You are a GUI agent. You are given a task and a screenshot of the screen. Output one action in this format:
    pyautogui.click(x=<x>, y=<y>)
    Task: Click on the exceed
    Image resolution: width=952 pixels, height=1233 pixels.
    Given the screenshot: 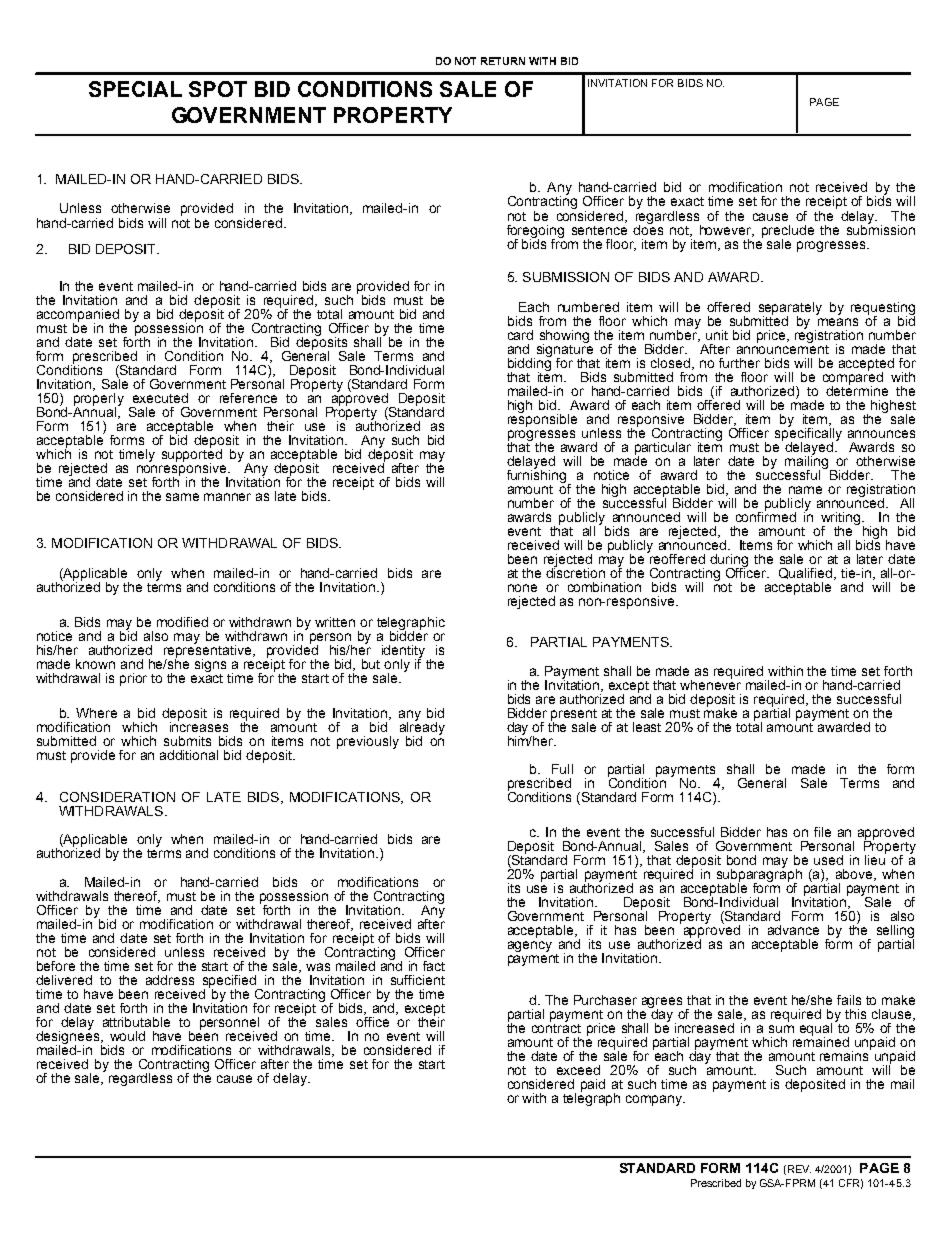 What is the action you would take?
    pyautogui.click(x=578, y=1070)
